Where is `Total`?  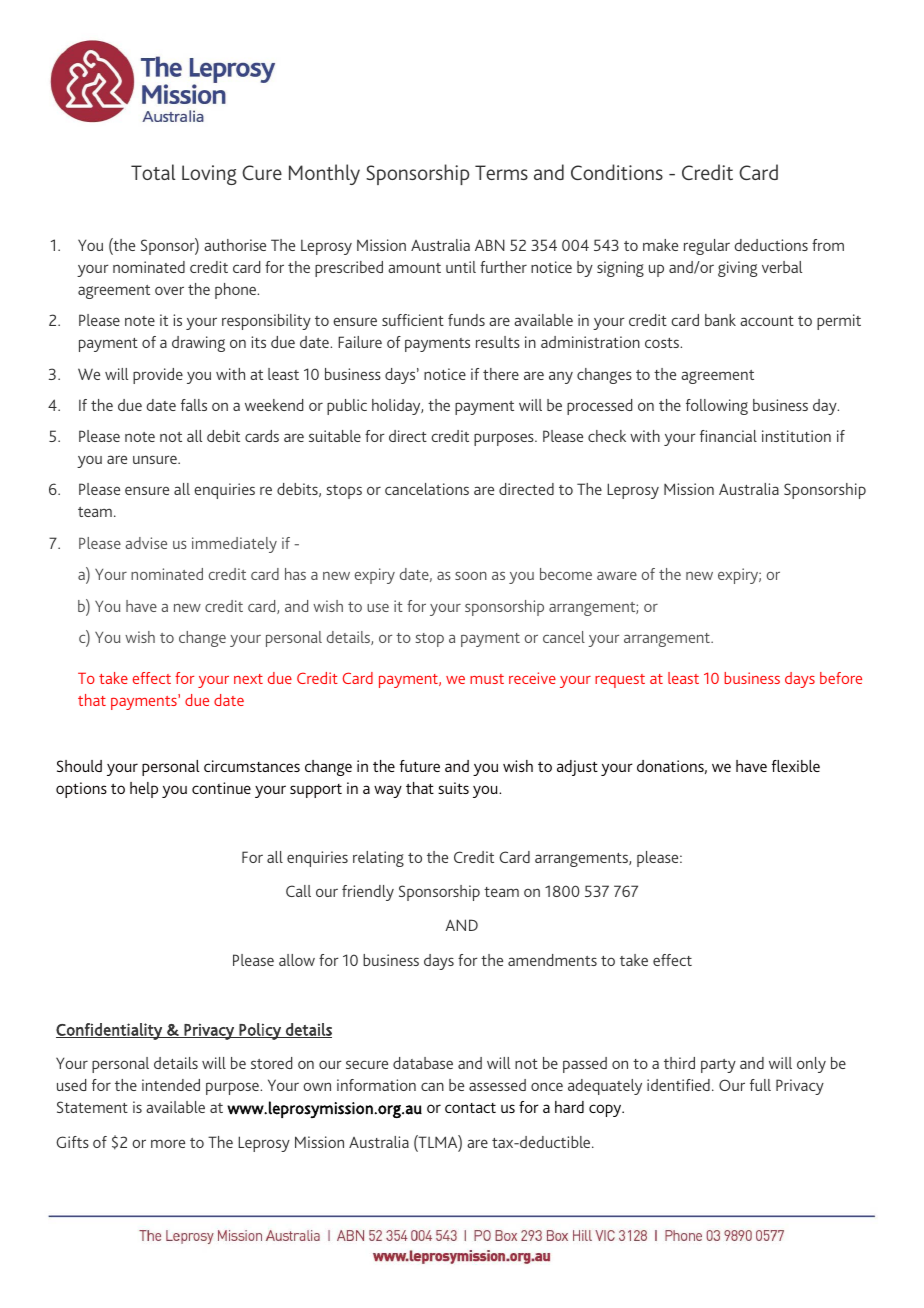
Total is located at coordinates (153, 172).
